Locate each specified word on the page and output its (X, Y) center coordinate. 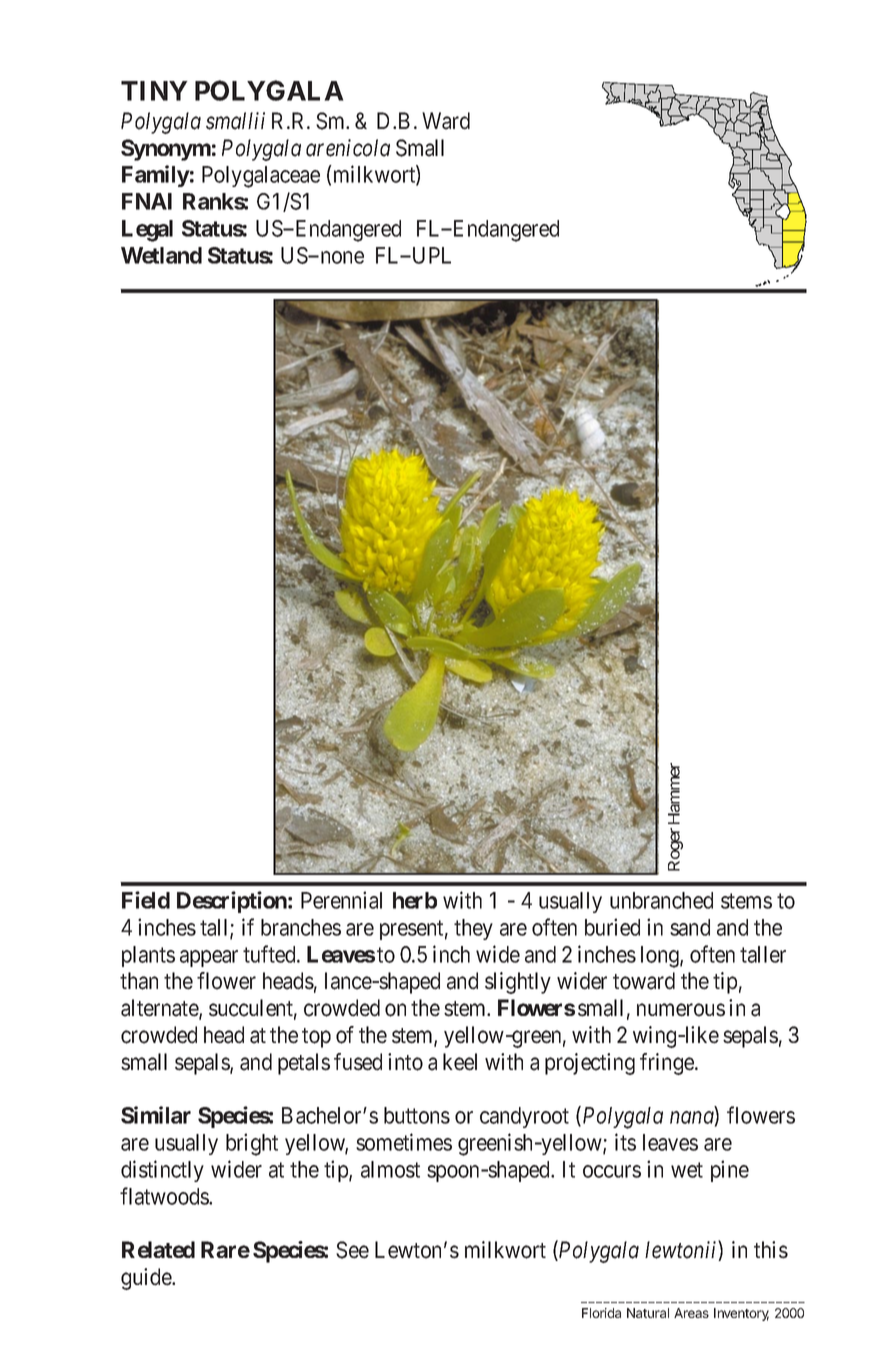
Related (158, 1249)
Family (156, 176)
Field (146, 900)
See (352, 1250)
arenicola (348, 148)
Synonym (166, 150)
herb (415, 900)
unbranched (661, 900)
